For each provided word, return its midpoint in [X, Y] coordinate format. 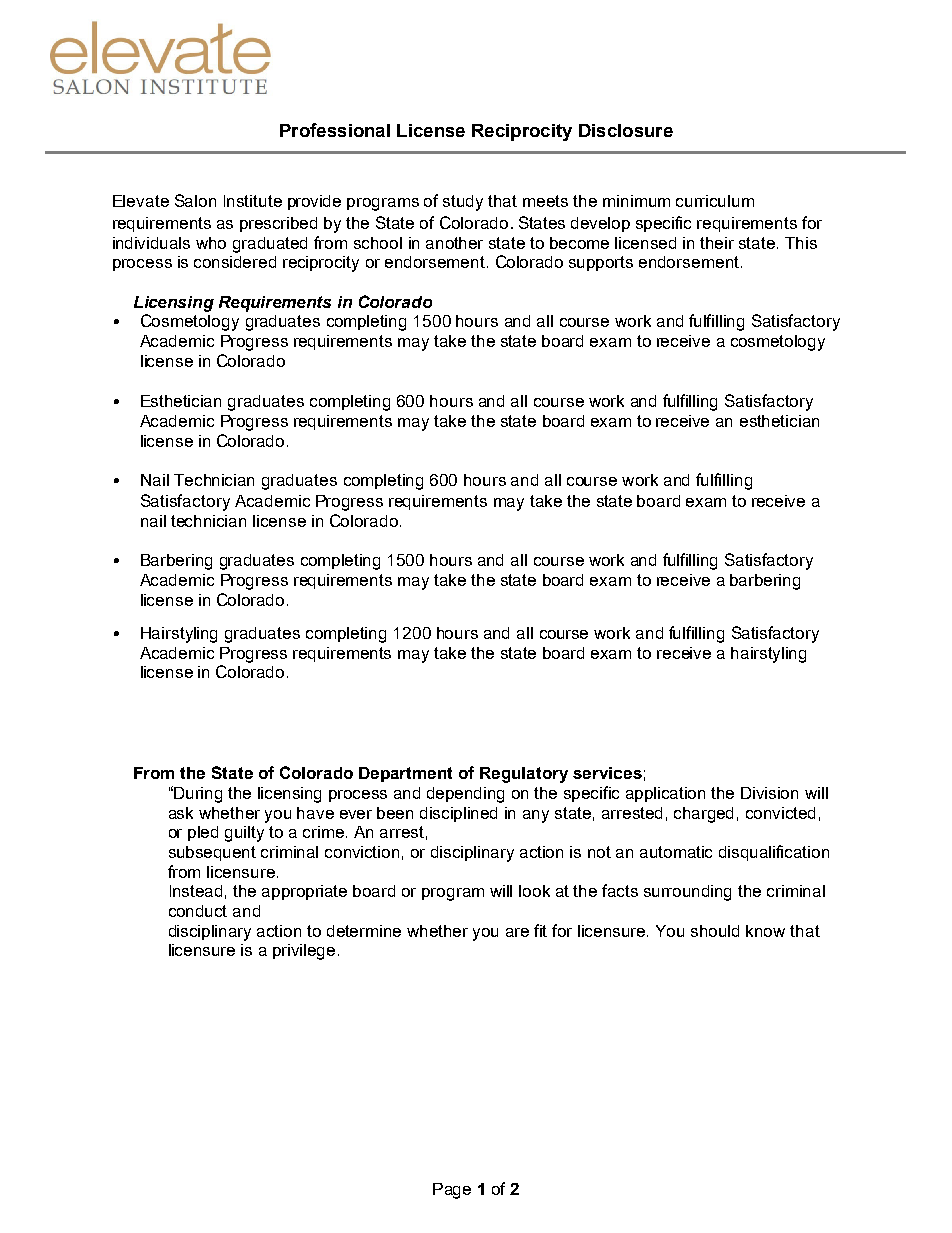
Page [452, 1191]
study [463, 203]
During [198, 795]
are [517, 932]
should [715, 931]
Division [769, 793]
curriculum [715, 201]
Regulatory [524, 775]
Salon [195, 200]
